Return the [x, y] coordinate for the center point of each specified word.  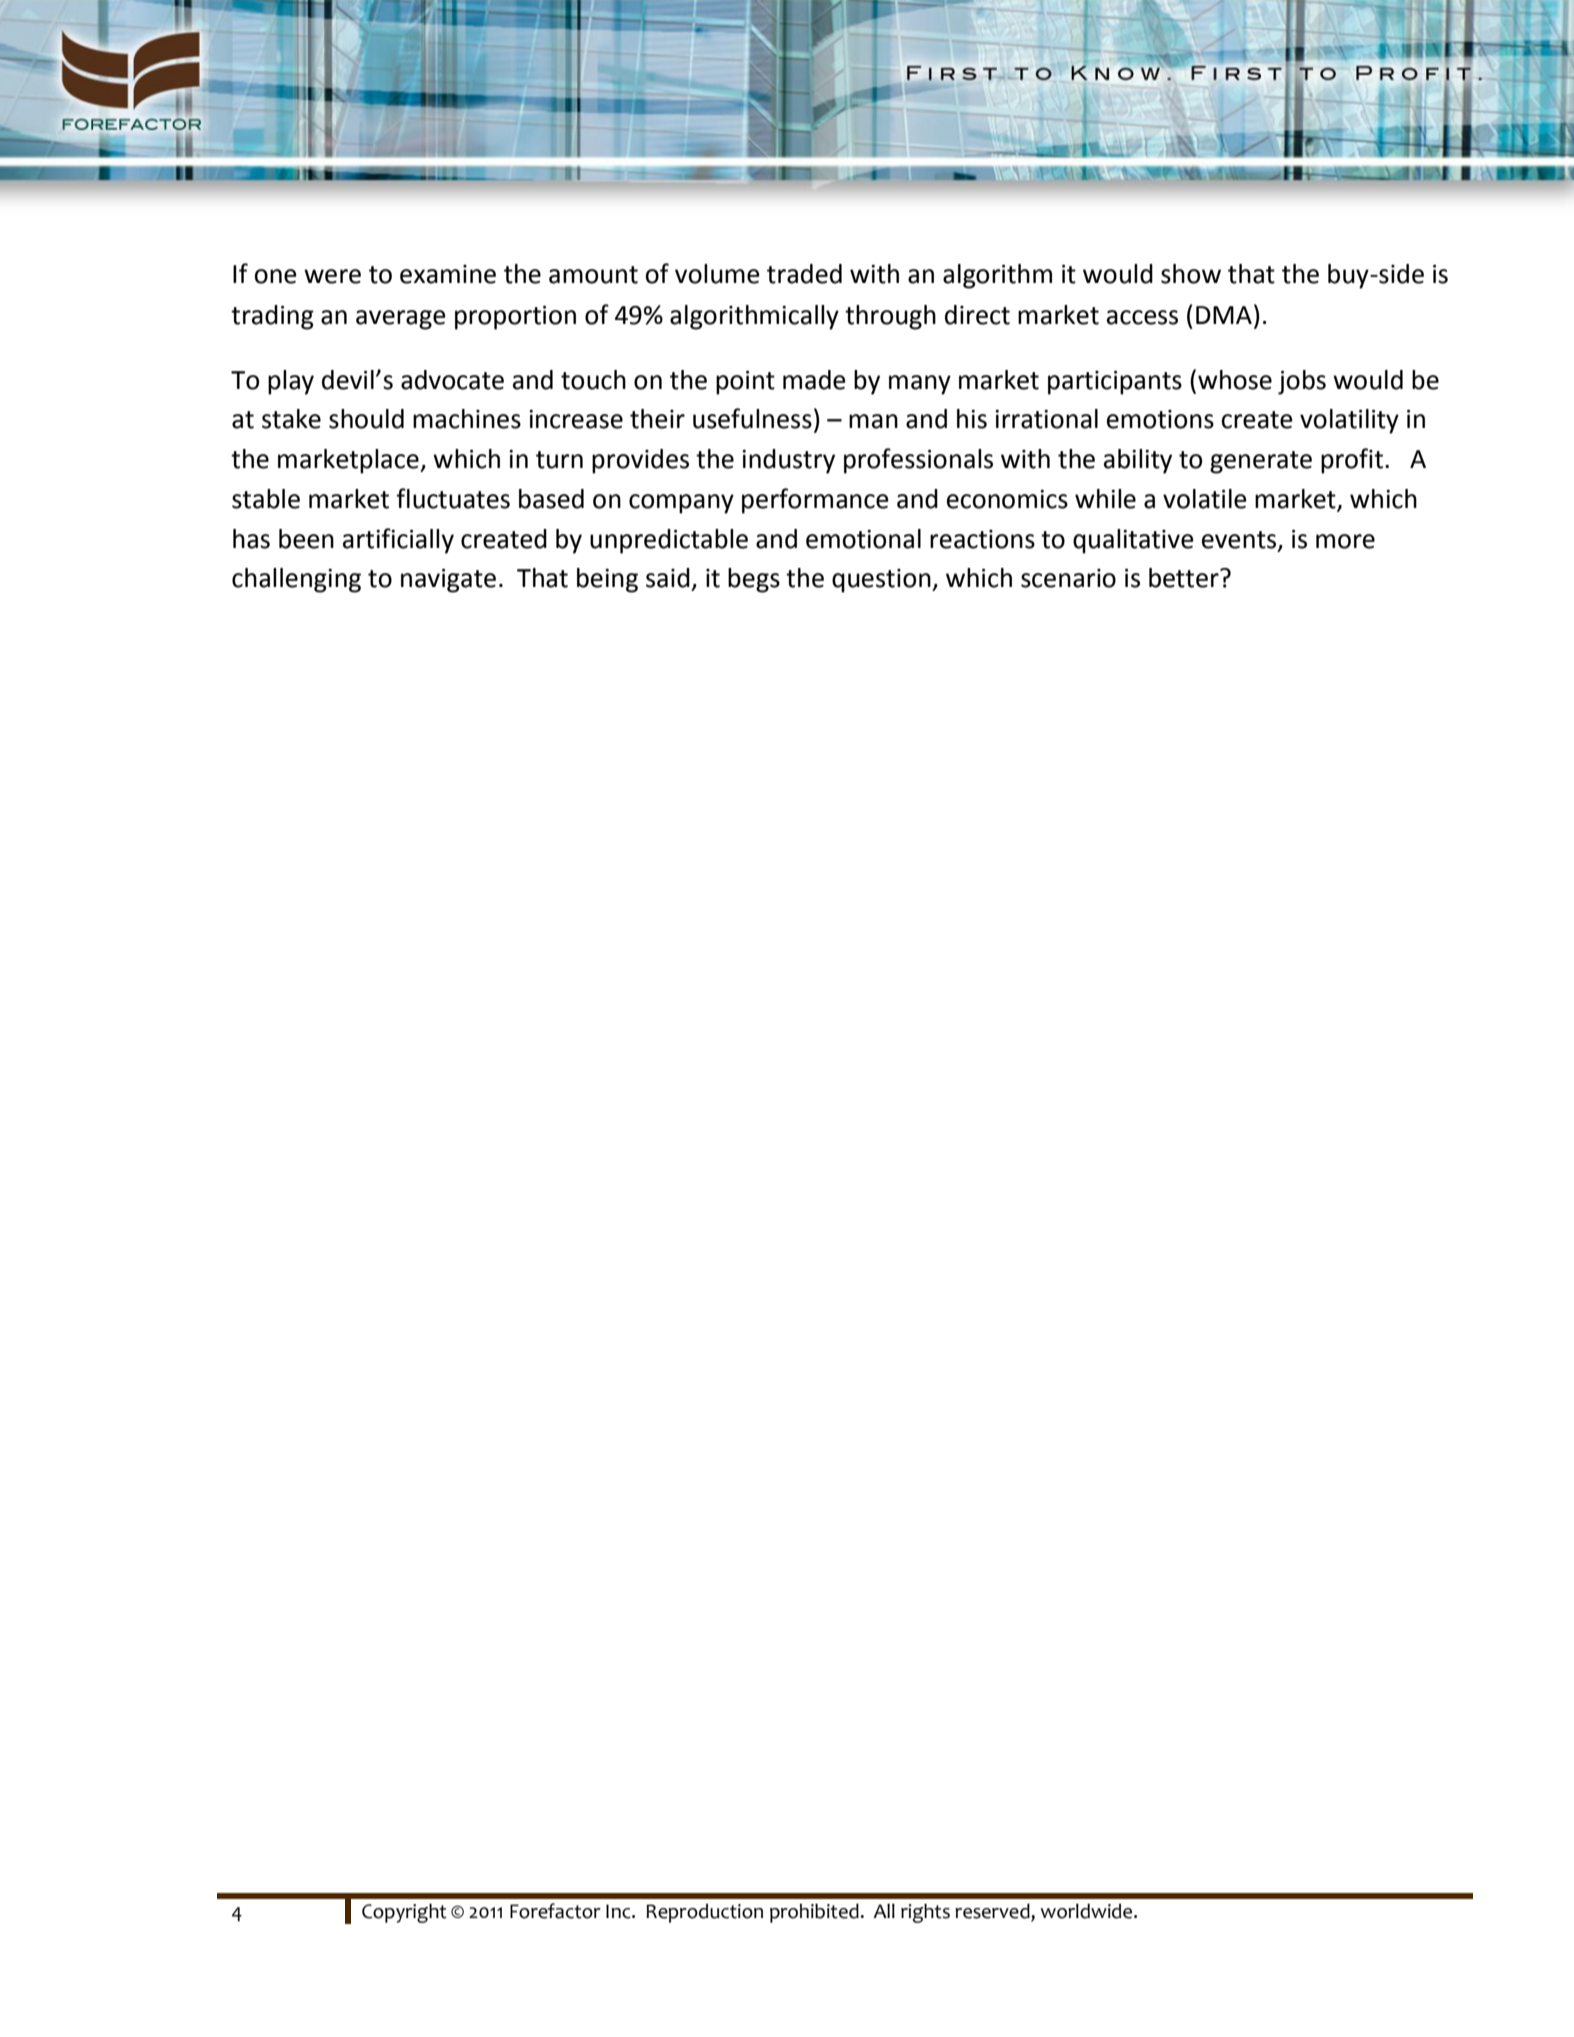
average [401, 320]
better [1185, 578]
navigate [448, 581]
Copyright [404, 1913]
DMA [1224, 315]
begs [754, 580]
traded [804, 274]
